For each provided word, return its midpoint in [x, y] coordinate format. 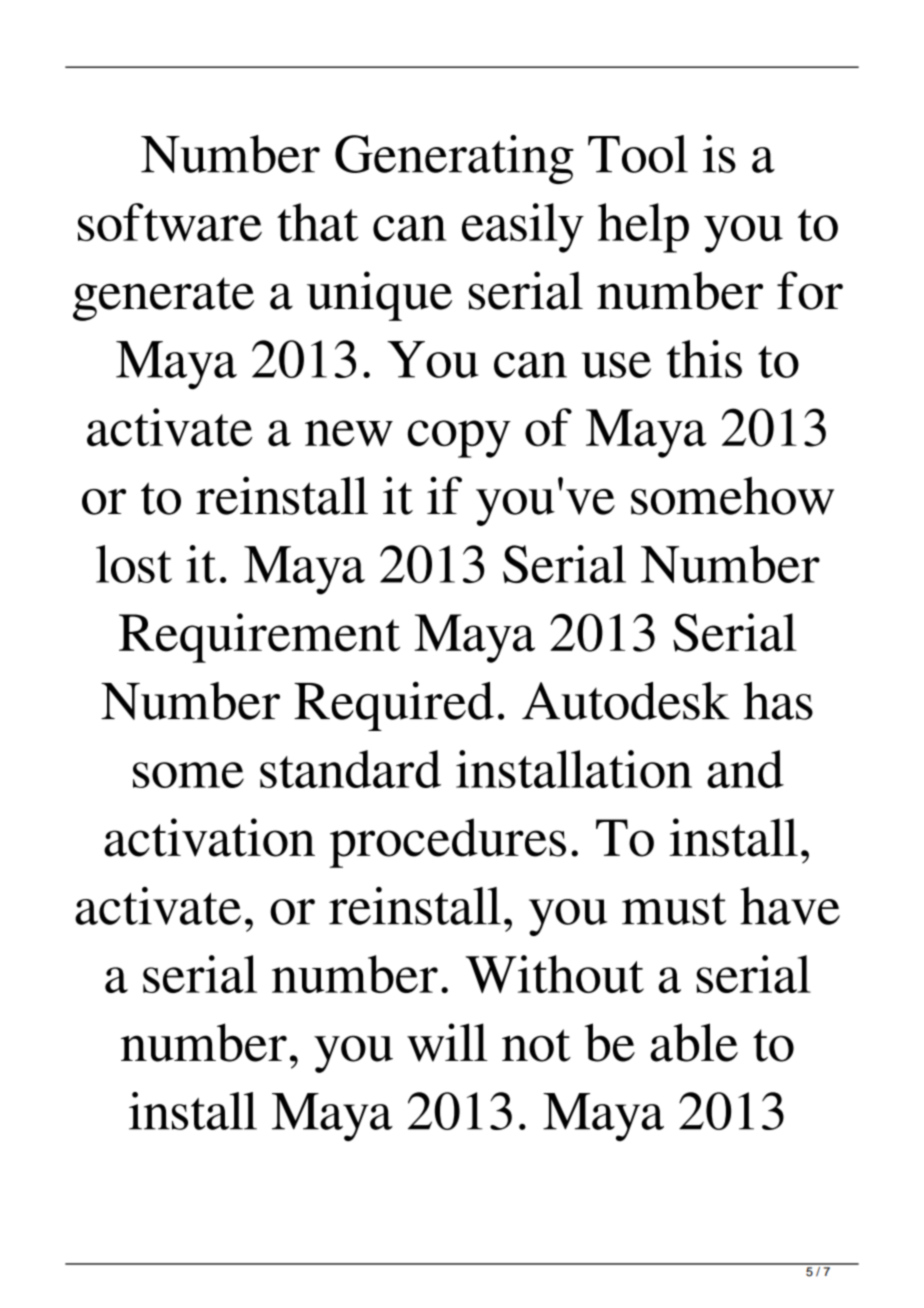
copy [459, 439]
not [536, 1045]
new [349, 433]
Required [394, 706]
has [778, 701]
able [694, 1042]
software [170, 222]
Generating [454, 159]
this [704, 359]
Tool [638, 154]
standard [350, 769]
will [447, 1042]
